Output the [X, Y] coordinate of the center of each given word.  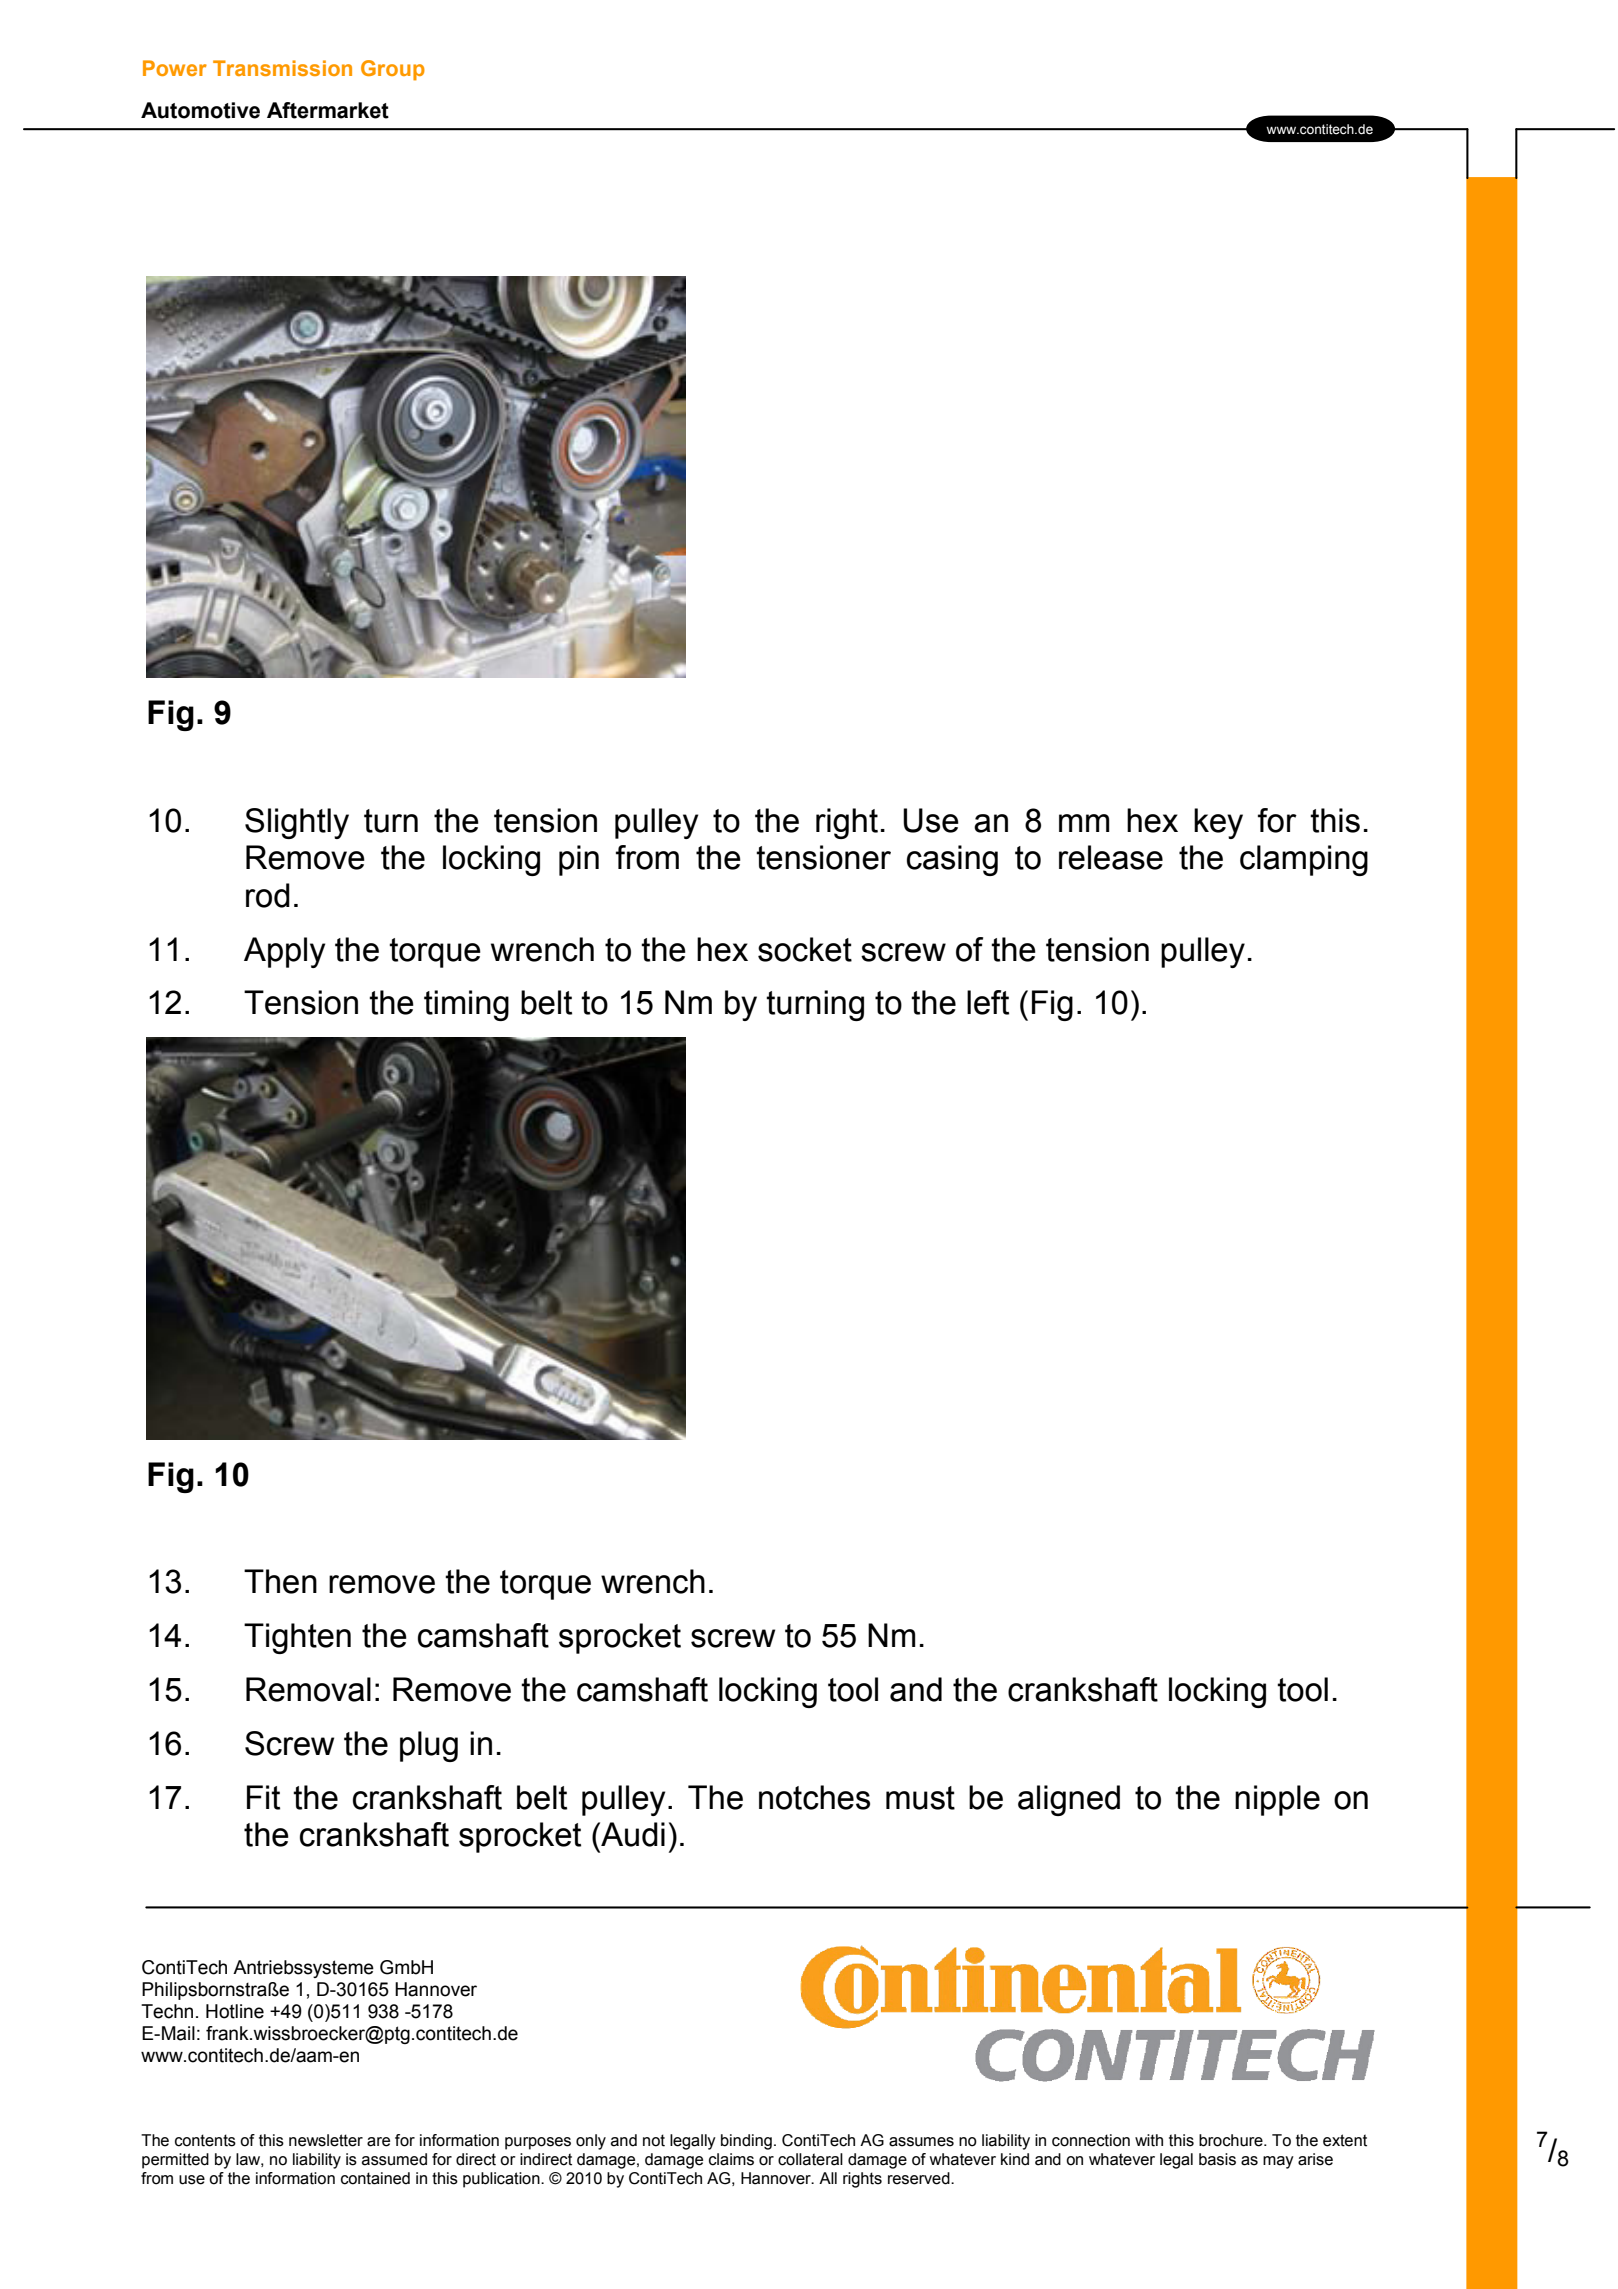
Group [393, 70]
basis [1217, 2159]
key [1218, 823]
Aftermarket [328, 110]
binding [746, 2142]
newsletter [326, 2140]
